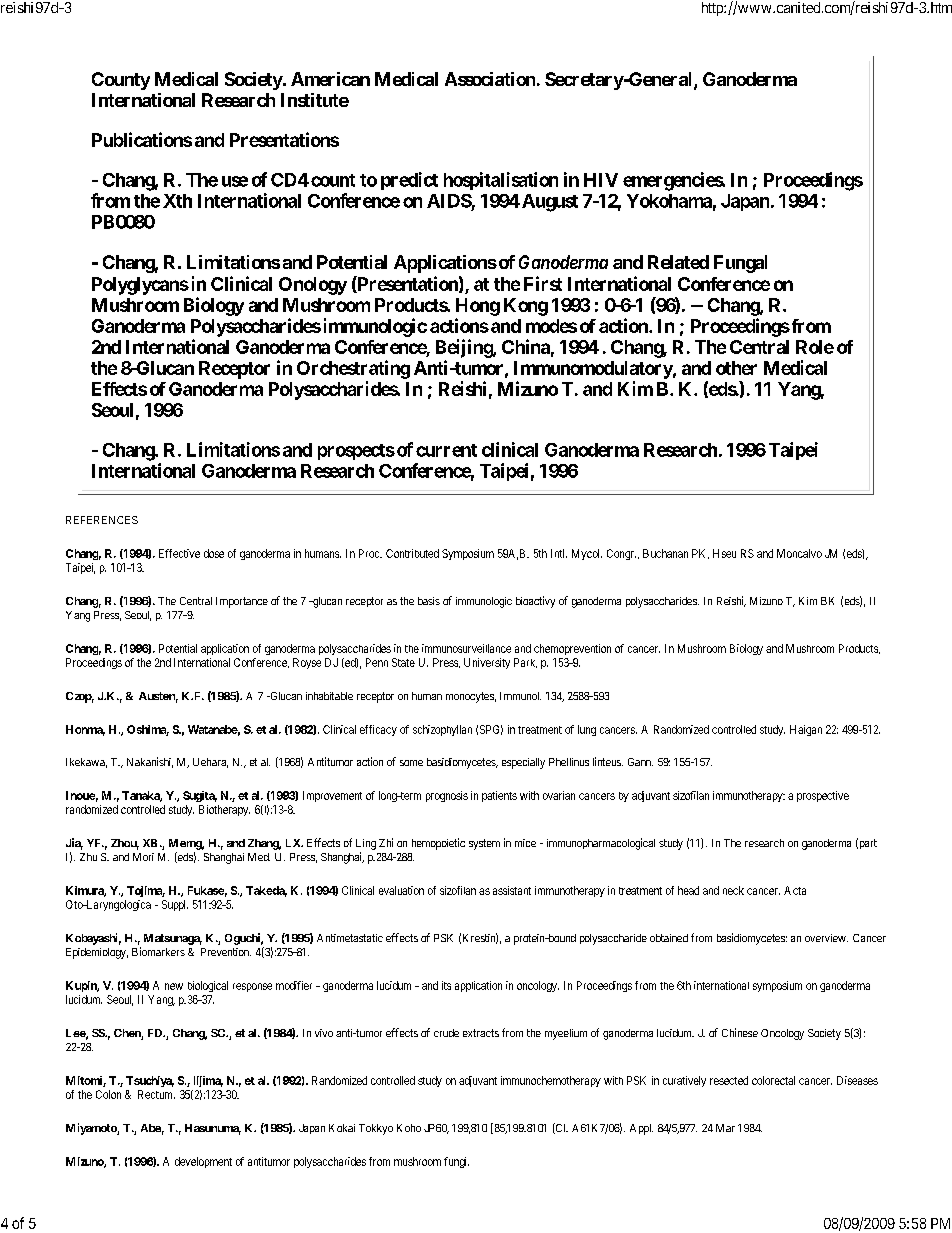  What do you see at coordinates (242, 602) in the image?
I see `Importance` at bounding box center [242, 602].
